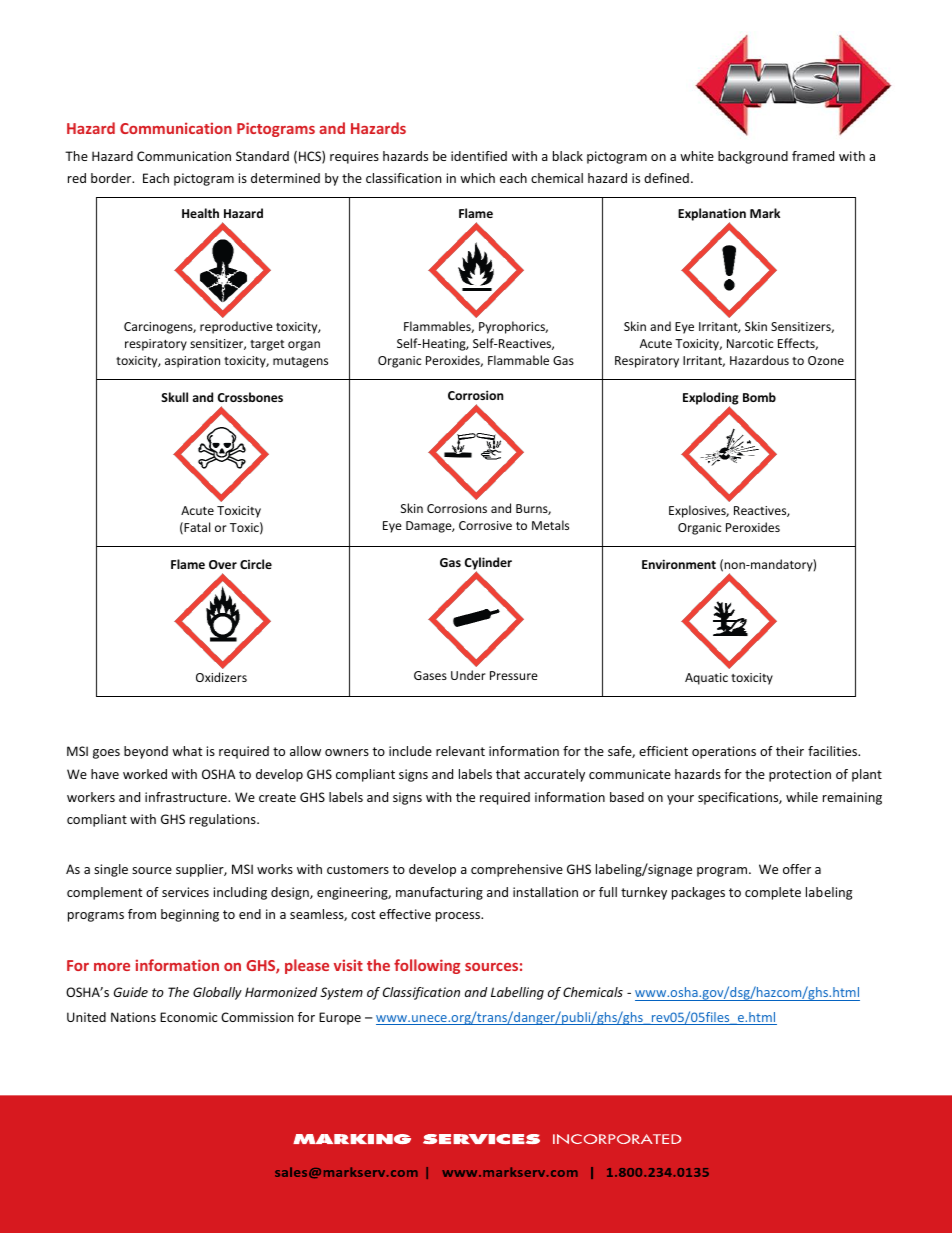  I want to click on which, so click(477, 178).
